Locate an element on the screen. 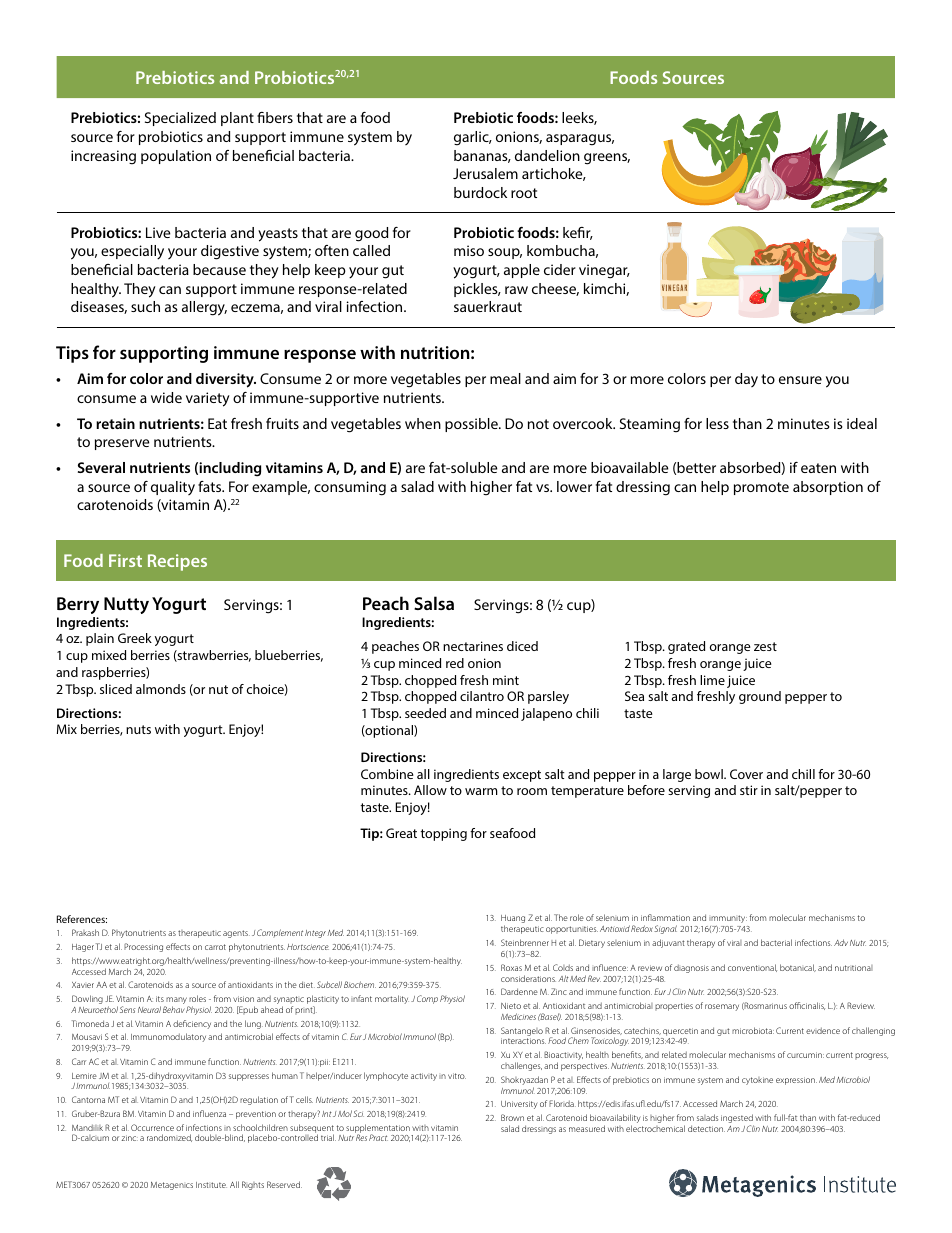  wide is located at coordinates (166, 397).
